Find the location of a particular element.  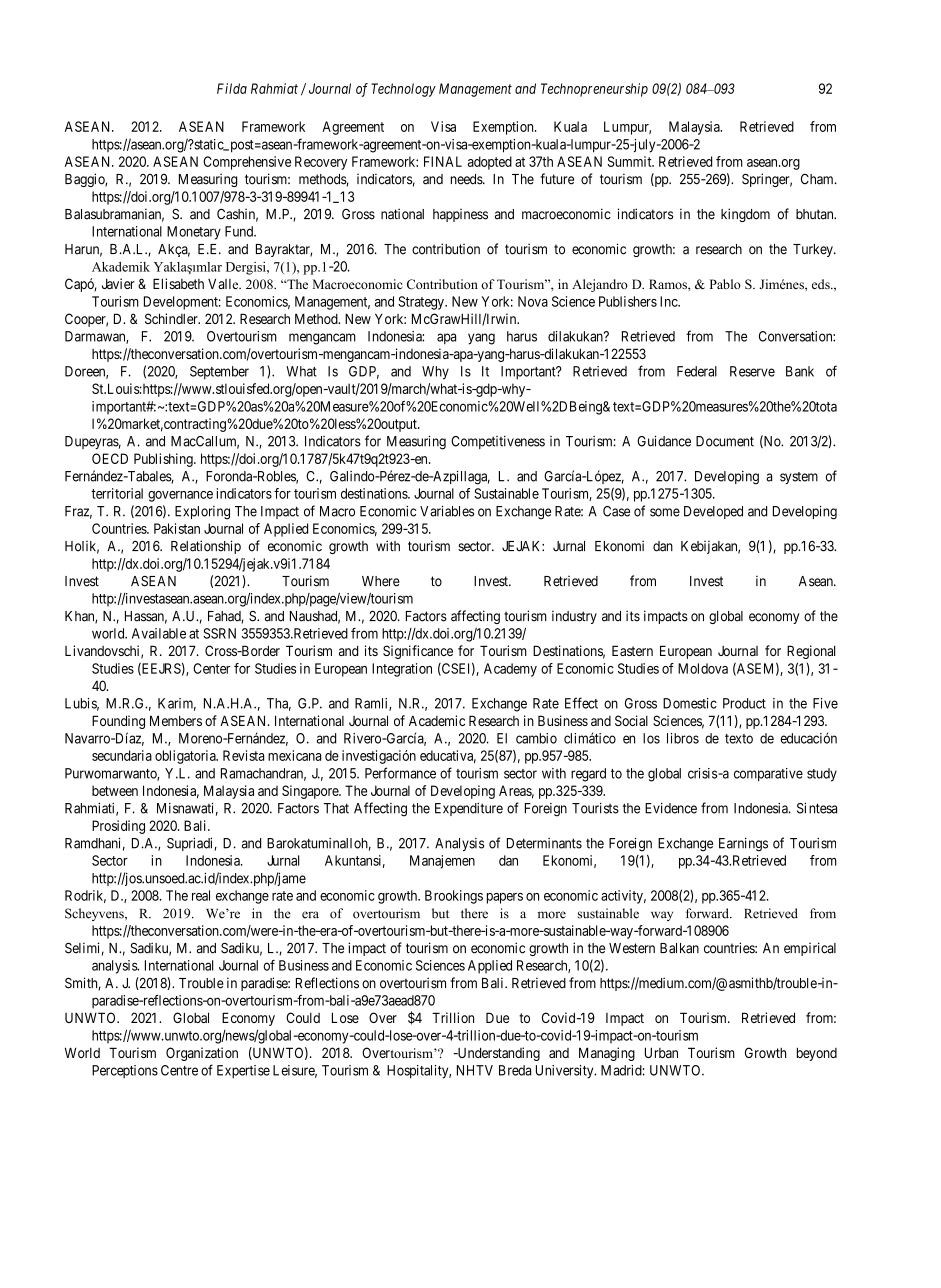

Nova is located at coordinates (533, 301).
